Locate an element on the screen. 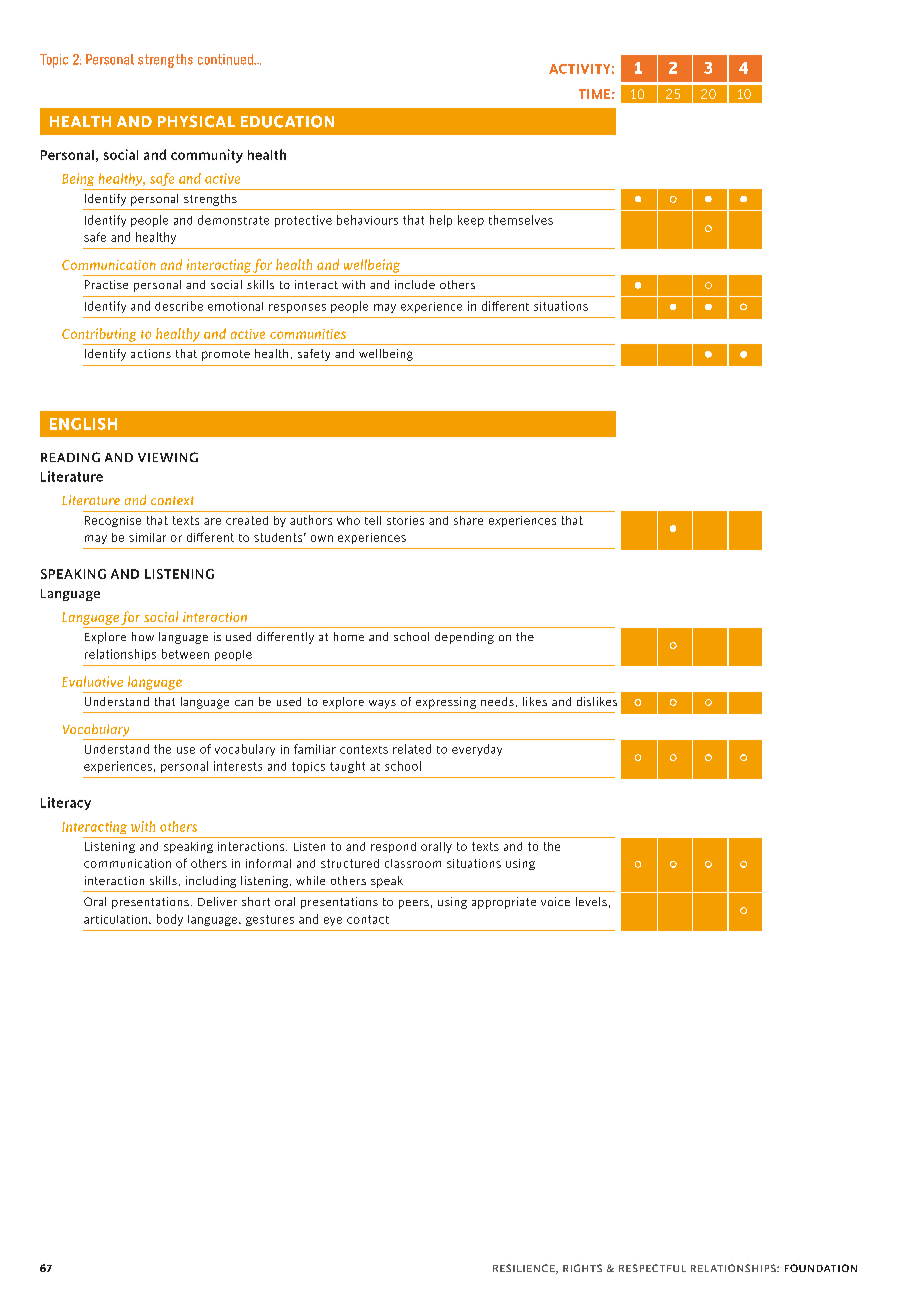 This screenshot has width=924, height=1308. depending is located at coordinates (464, 638).
